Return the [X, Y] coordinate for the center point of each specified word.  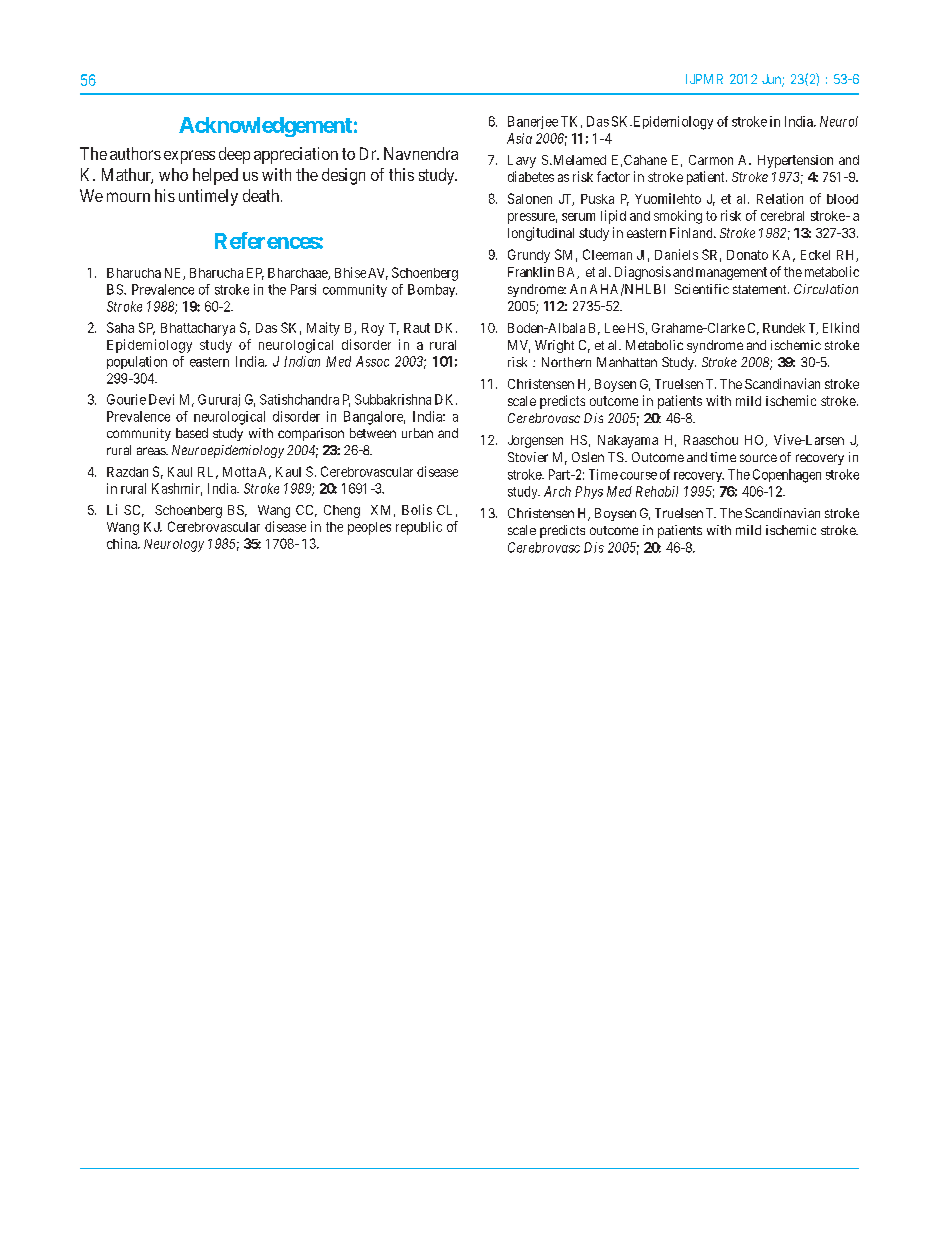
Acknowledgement [265, 127]
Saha [120, 327]
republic [419, 528]
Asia [519, 138]
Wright [554, 346]
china [123, 543]
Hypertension [795, 161]
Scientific [702, 289]
